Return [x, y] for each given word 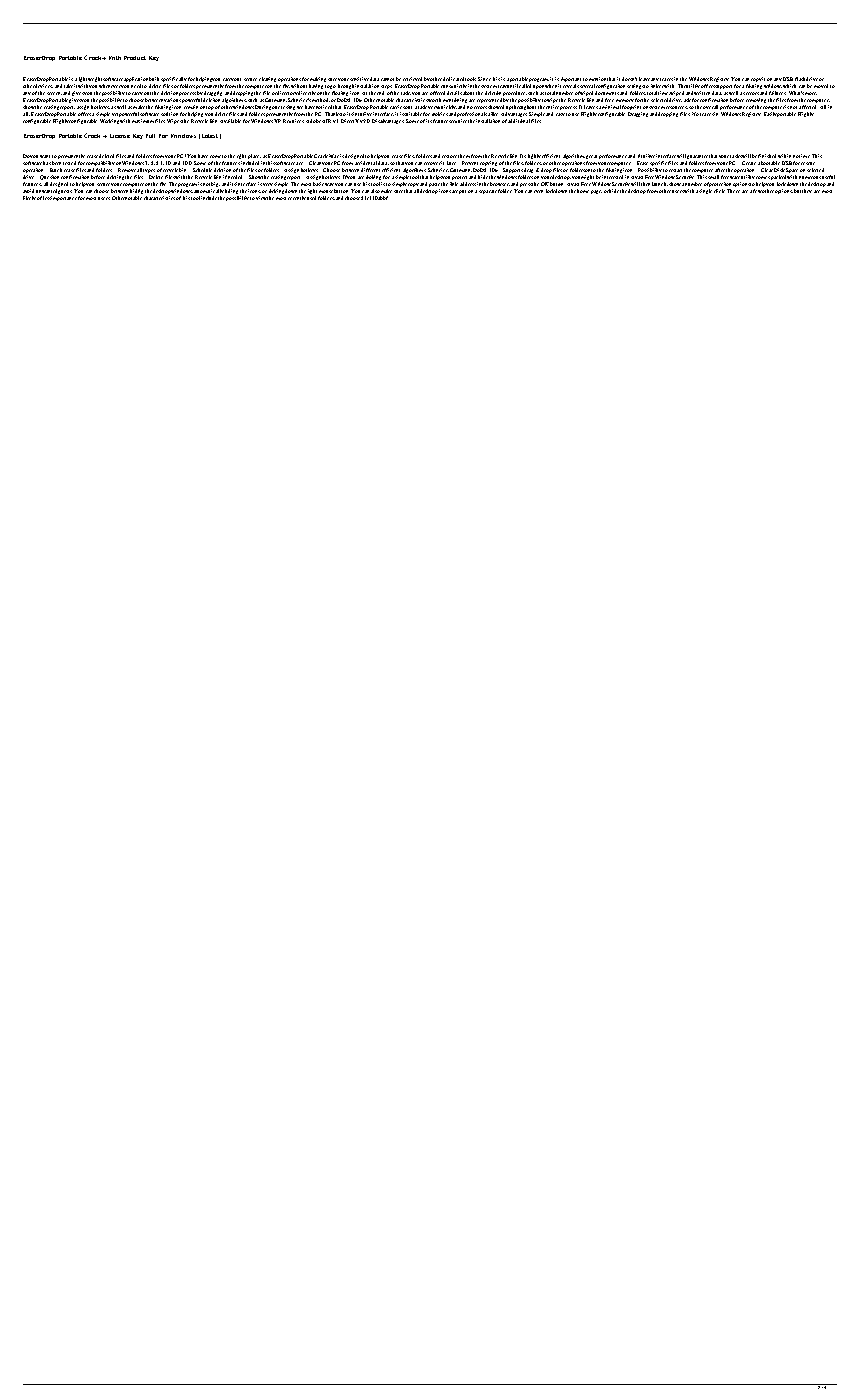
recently [297, 198]
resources [677, 107]
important [571, 81]
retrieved [412, 79]
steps [386, 88]
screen [54, 93]
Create [749, 163]
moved [821, 86]
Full [150, 136]
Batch [56, 170]
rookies [440, 114]
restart [675, 170]
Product [135, 58]
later [451, 163]
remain [191, 107]
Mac [334, 156]
